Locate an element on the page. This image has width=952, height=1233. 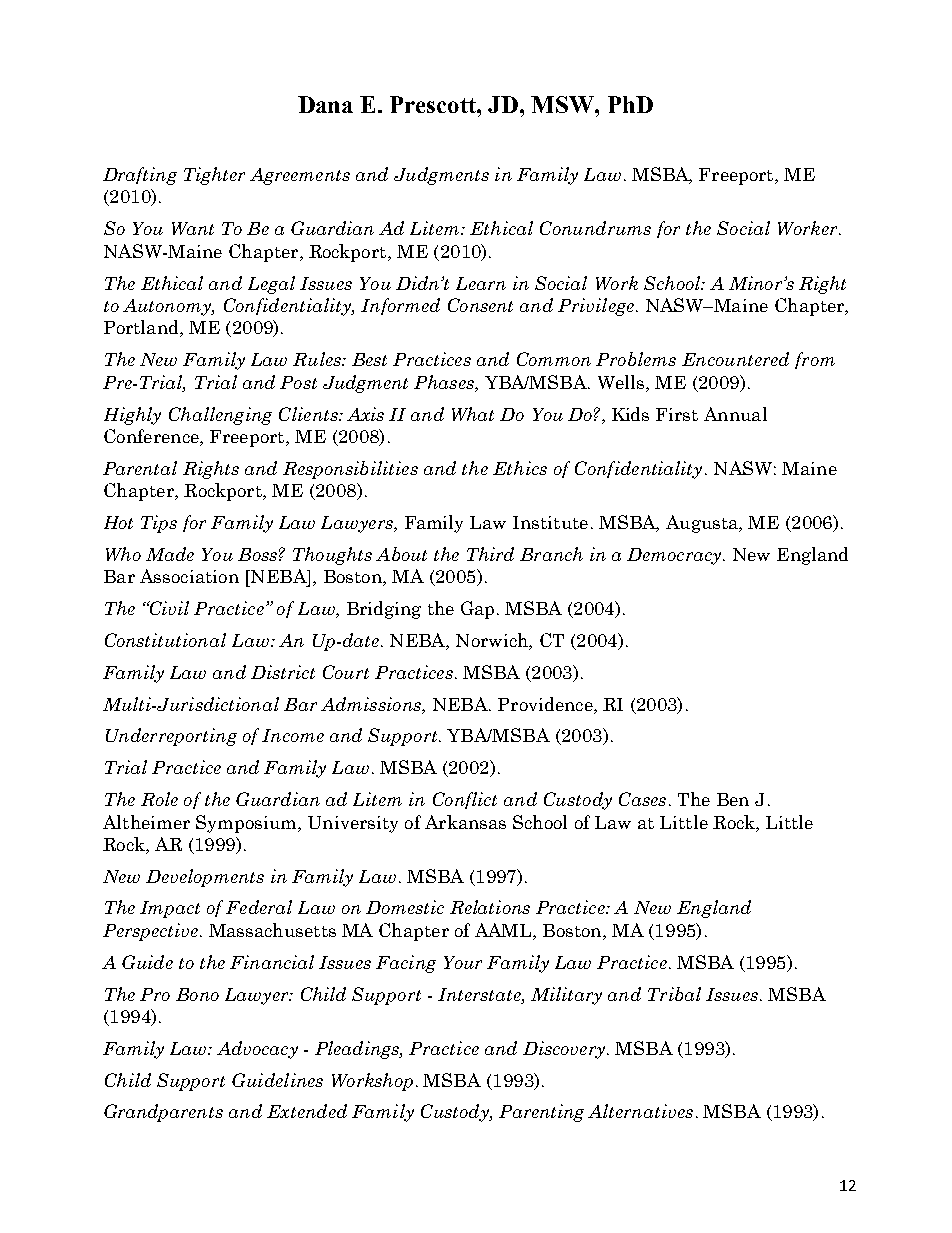
Gap is located at coordinates (477, 610).
